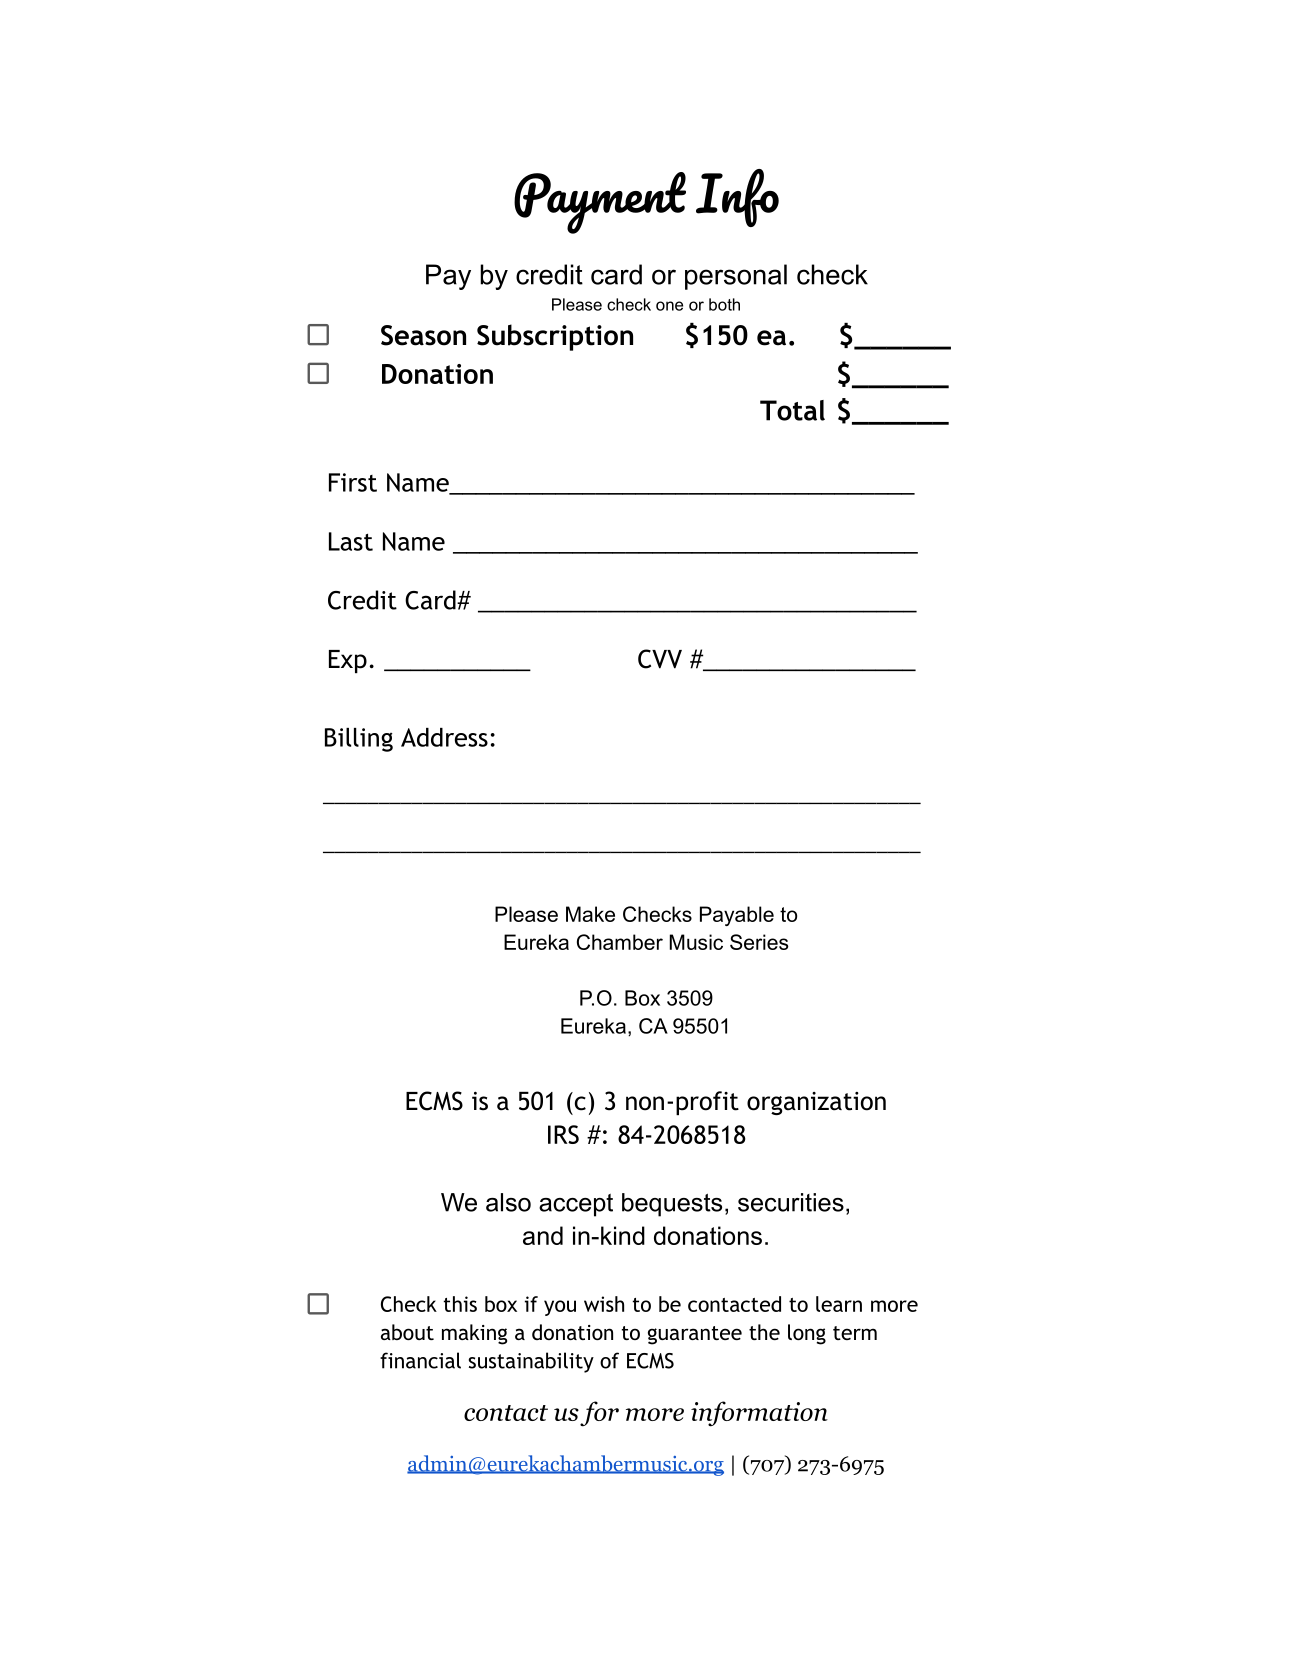 Image resolution: width=1292 pixels, height=1672 pixels. What do you see at coordinates (407, 1332) in the screenshot?
I see `about` at bounding box center [407, 1332].
